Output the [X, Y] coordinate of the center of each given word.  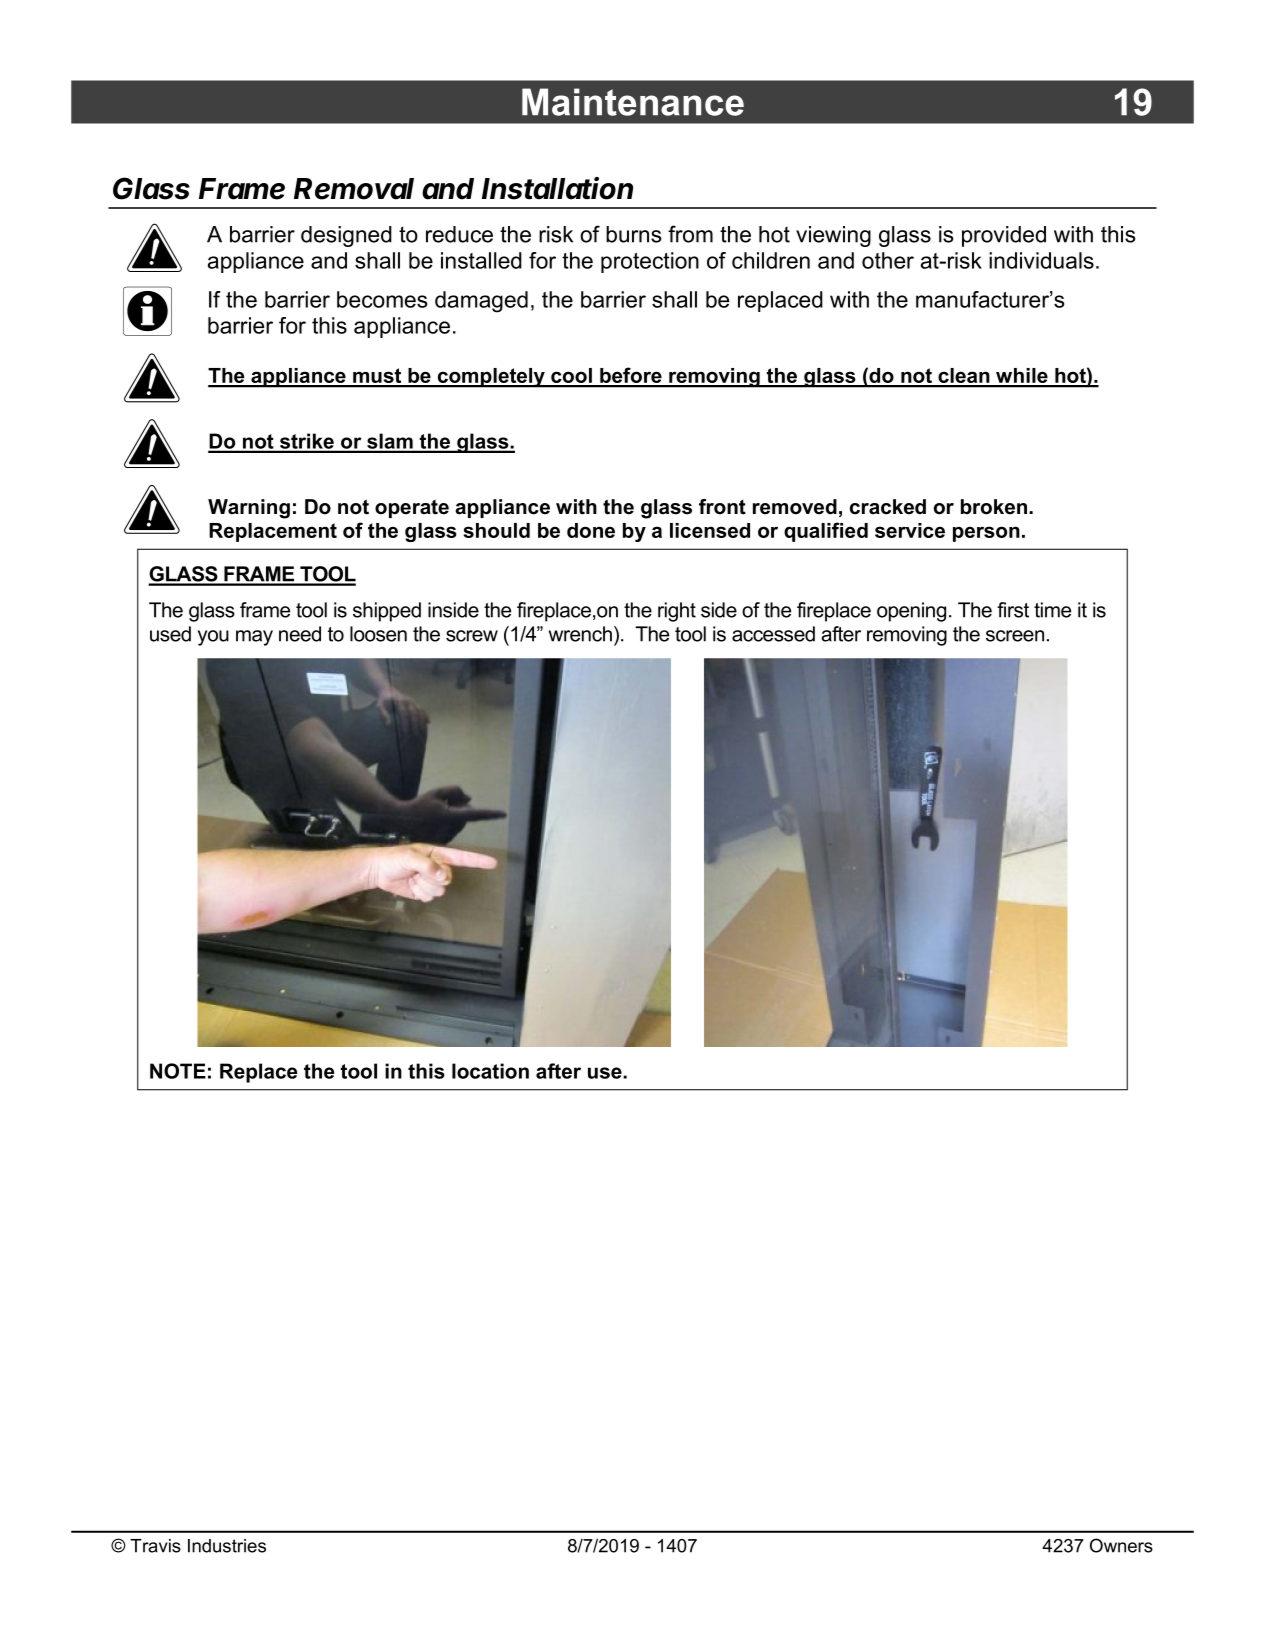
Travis [155, 1546]
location [490, 1071]
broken [995, 507]
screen [1015, 636]
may [254, 638]
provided [1004, 236]
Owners [1121, 1545]
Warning [249, 509]
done [591, 530]
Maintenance [633, 102]
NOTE [178, 1071]
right [677, 612]
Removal [354, 189]
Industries [227, 1546]
